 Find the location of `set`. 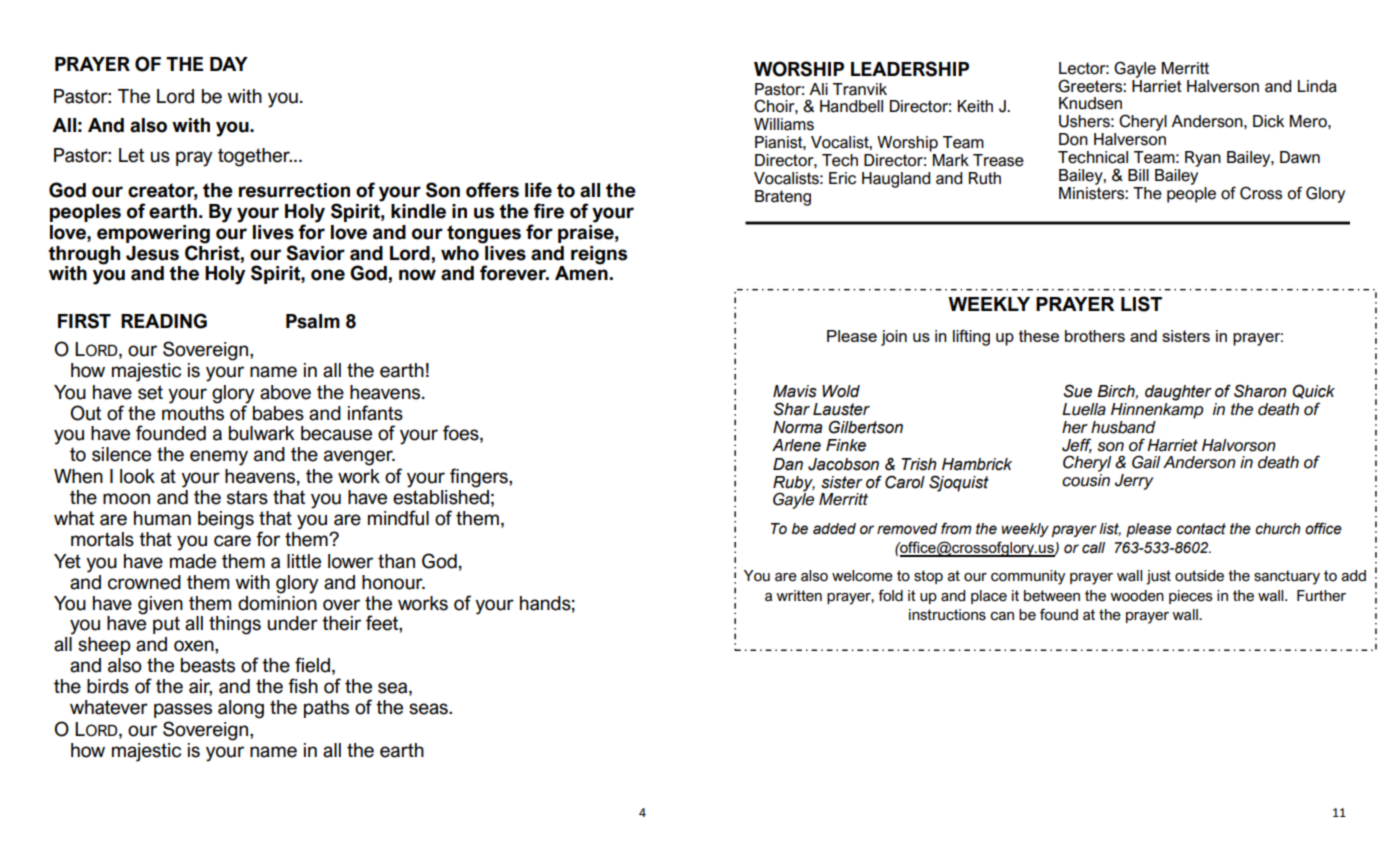

set is located at coordinates (150, 392).
